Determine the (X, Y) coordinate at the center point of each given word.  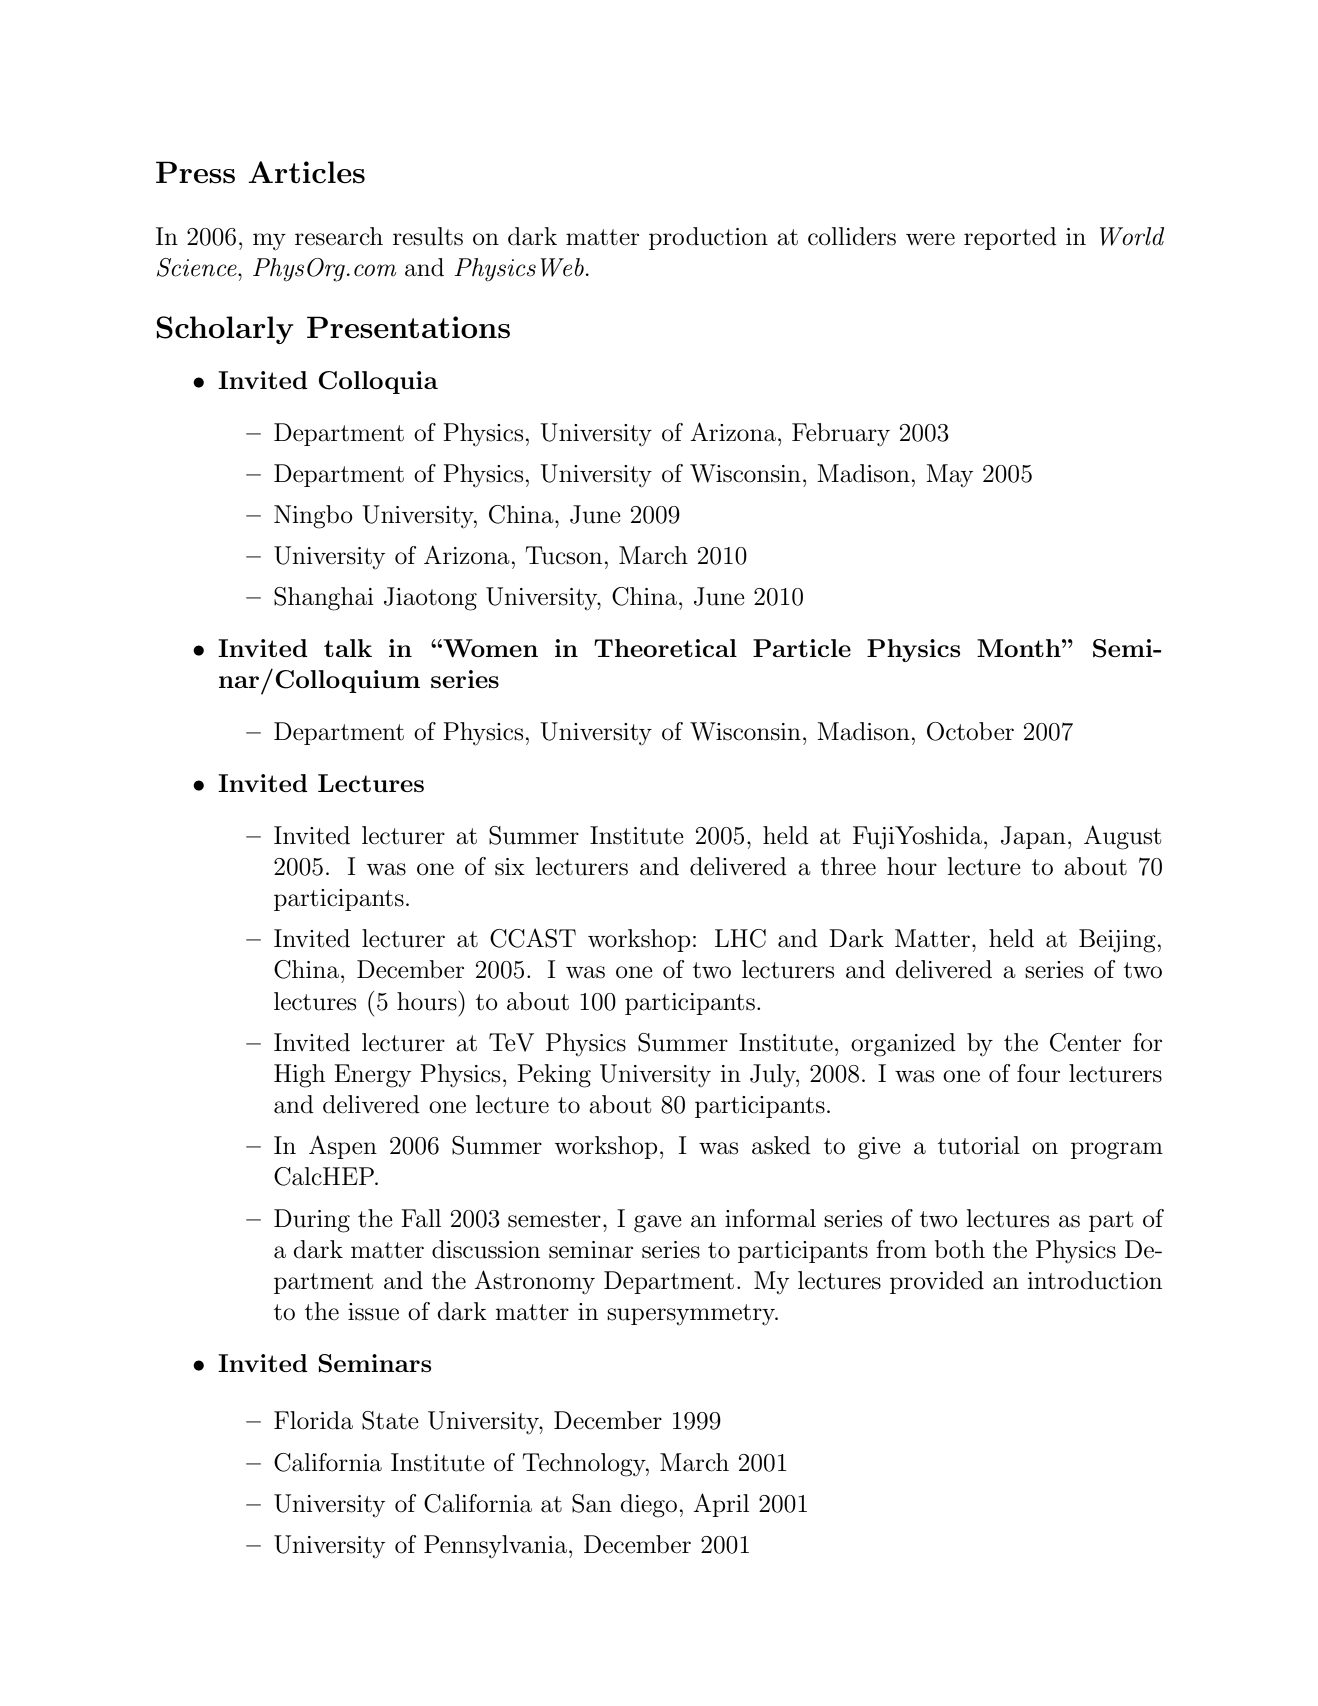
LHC (740, 938)
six (510, 867)
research (339, 236)
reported (1010, 238)
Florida (313, 1420)
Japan (1033, 837)
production (708, 238)
